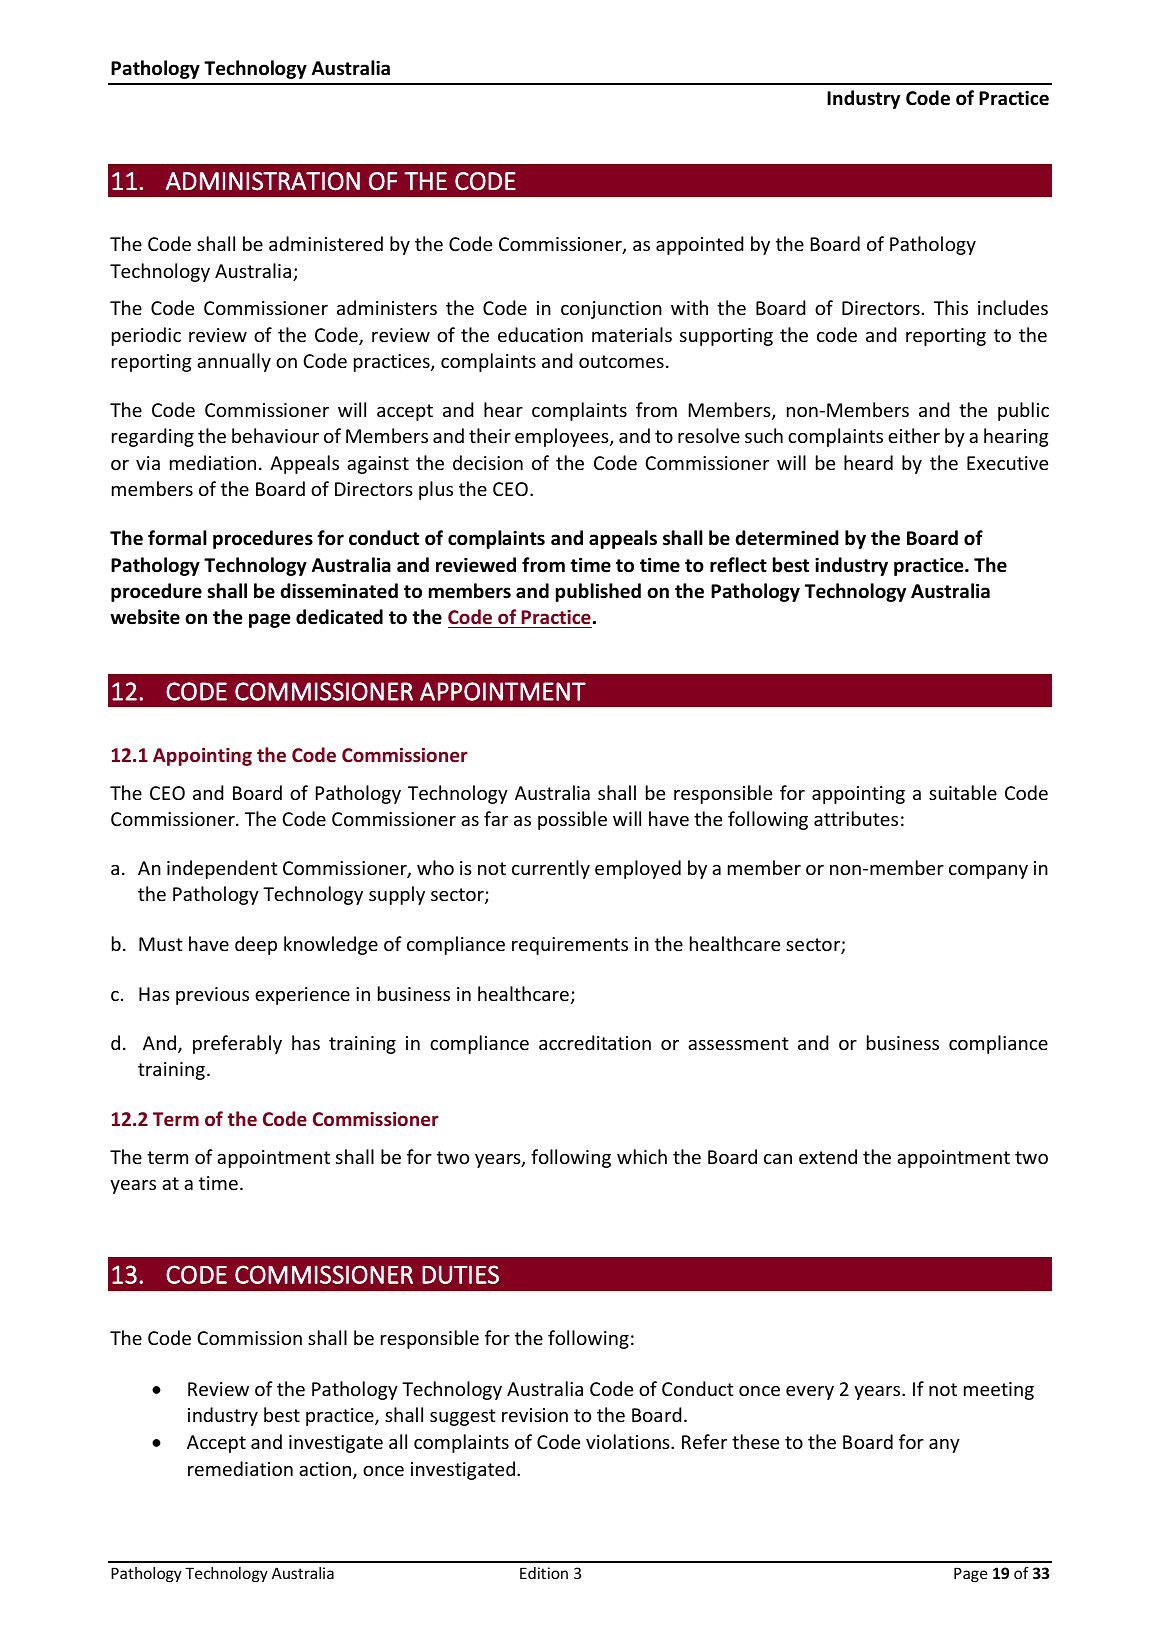 Image resolution: width=1160 pixels, height=1639 pixels. What do you see at coordinates (611, 310) in the document?
I see `conjunction` at bounding box center [611, 310].
